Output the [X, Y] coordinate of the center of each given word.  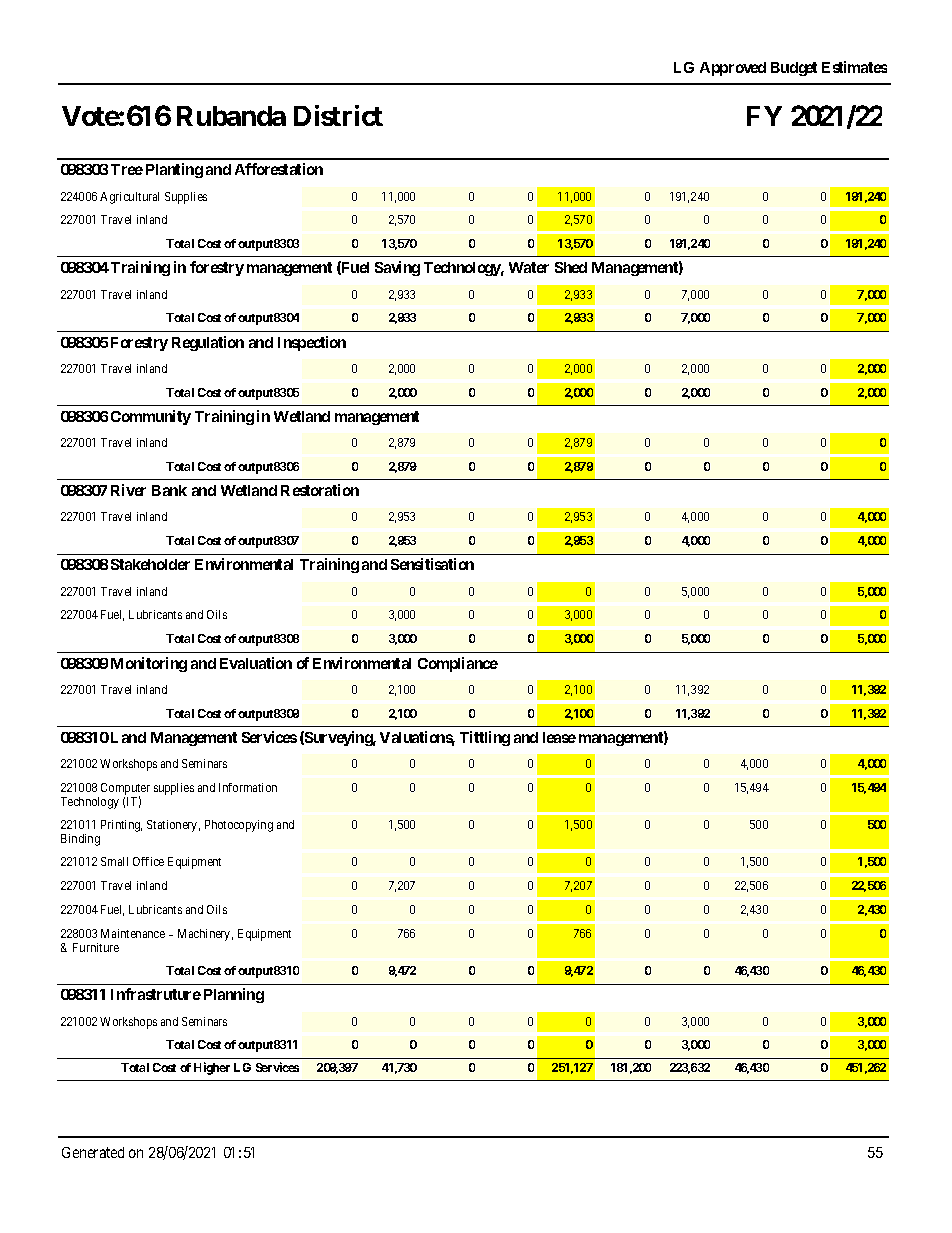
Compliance [458, 664]
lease [559, 737]
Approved [733, 69]
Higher [212, 1068]
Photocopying [239, 826]
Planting [174, 170]
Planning [234, 995]
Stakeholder [150, 564]
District [338, 115]
